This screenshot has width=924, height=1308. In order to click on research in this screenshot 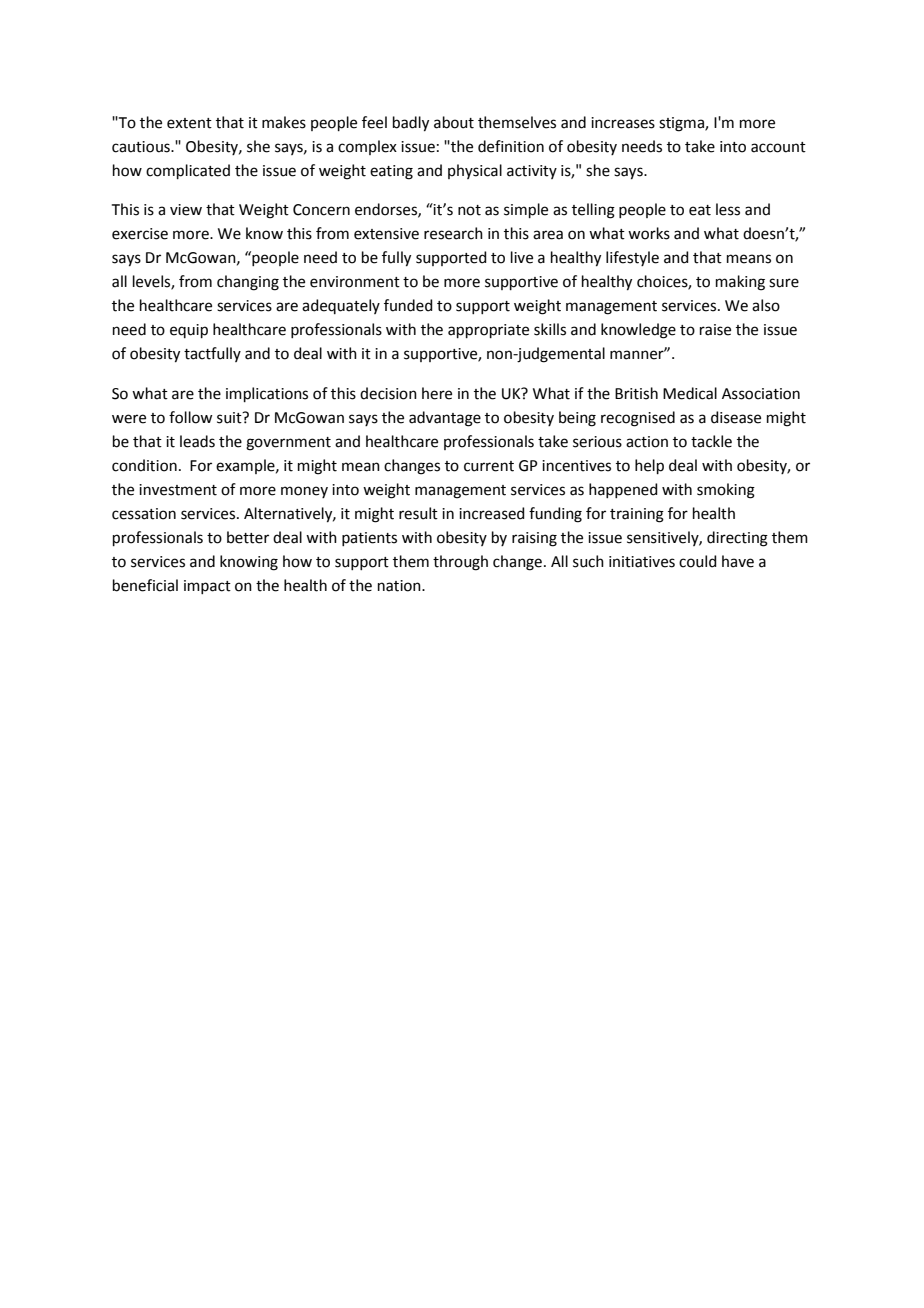, I will do `click(453, 233)`.
